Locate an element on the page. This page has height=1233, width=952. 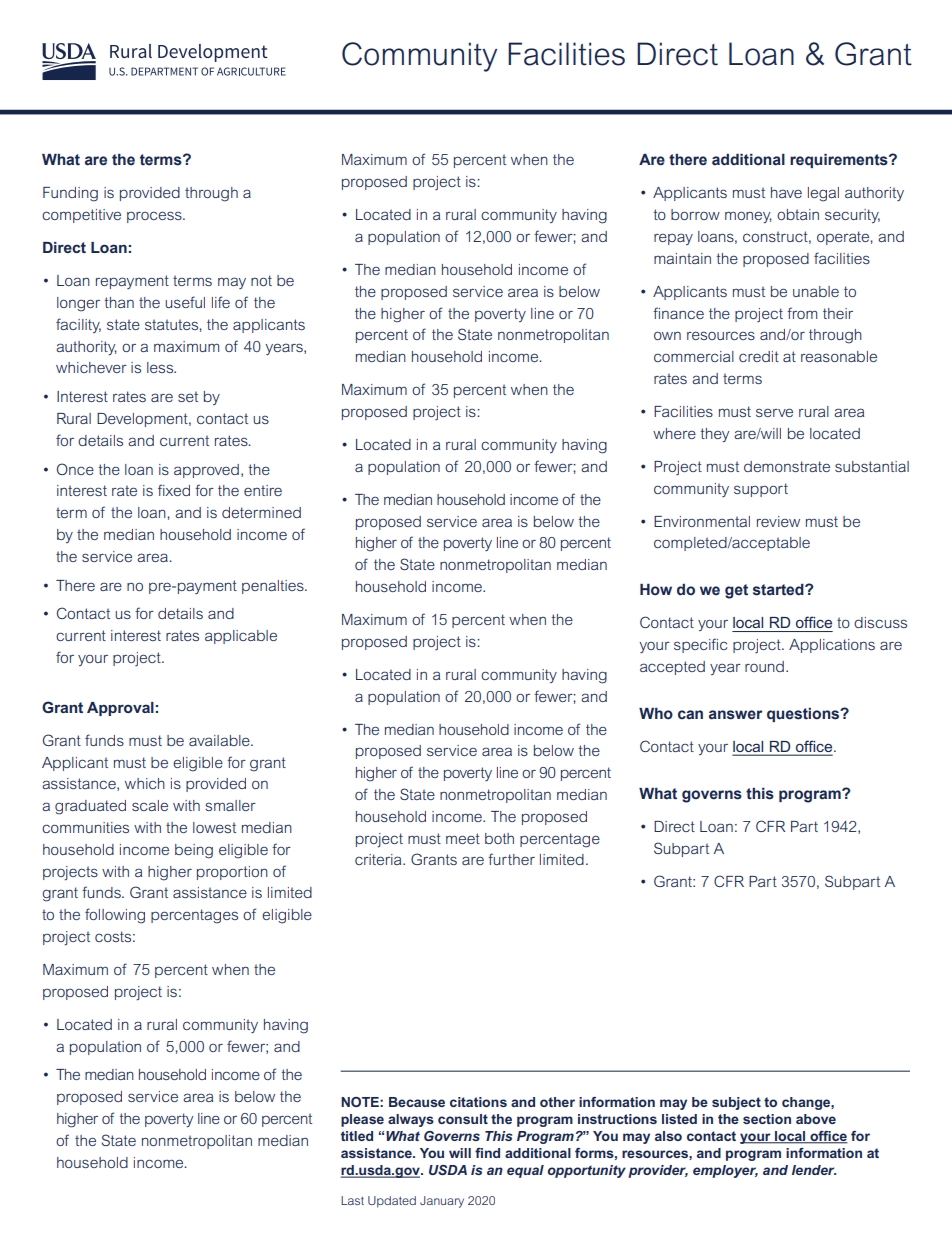
Approval is located at coordinates (120, 709).
